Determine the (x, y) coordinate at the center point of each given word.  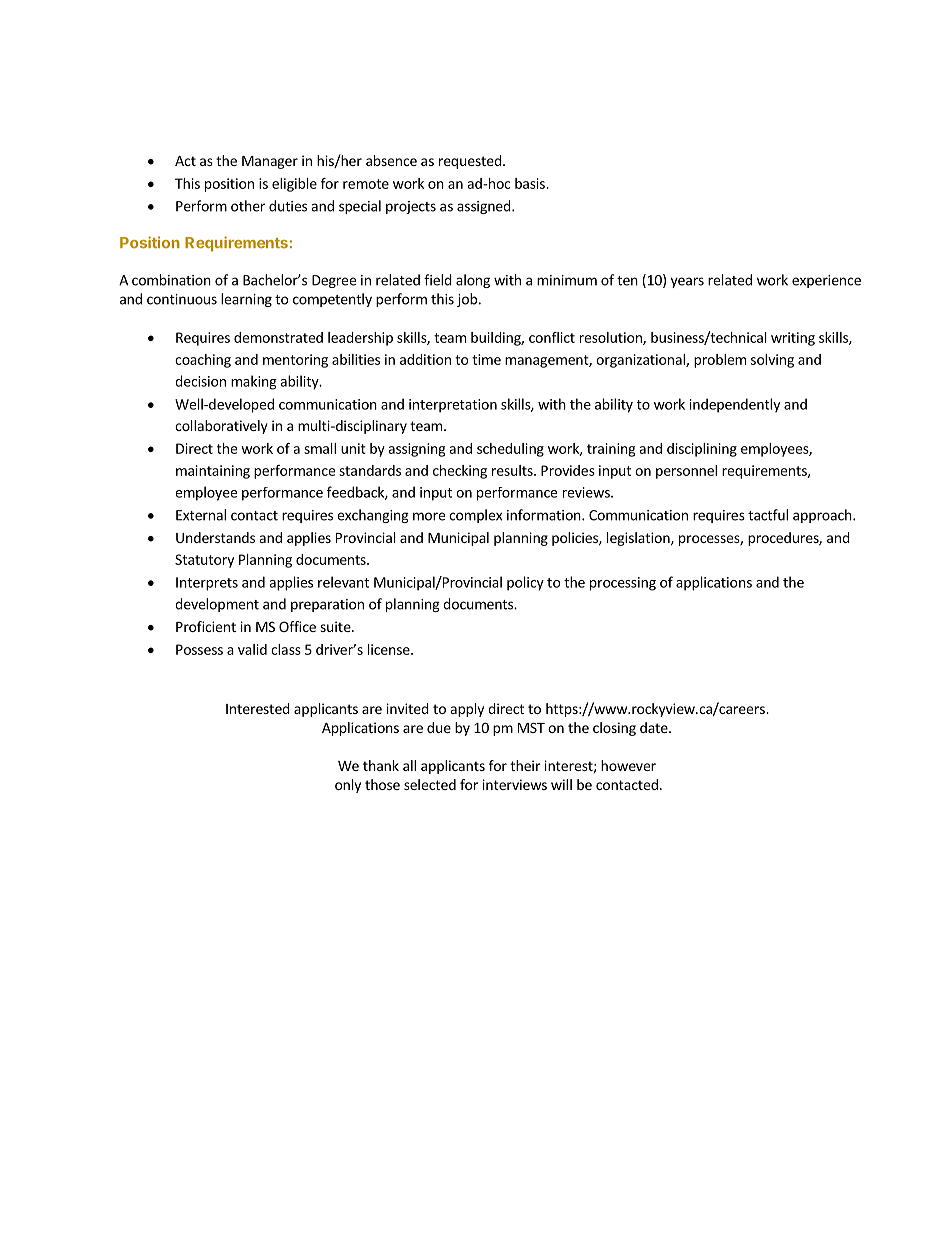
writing (793, 339)
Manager (270, 162)
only (348, 786)
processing (623, 584)
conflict (552, 337)
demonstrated (278, 337)
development (217, 605)
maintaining (213, 472)
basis (531, 183)
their (525, 765)
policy (525, 583)
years (687, 282)
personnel (686, 472)
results (513, 470)
